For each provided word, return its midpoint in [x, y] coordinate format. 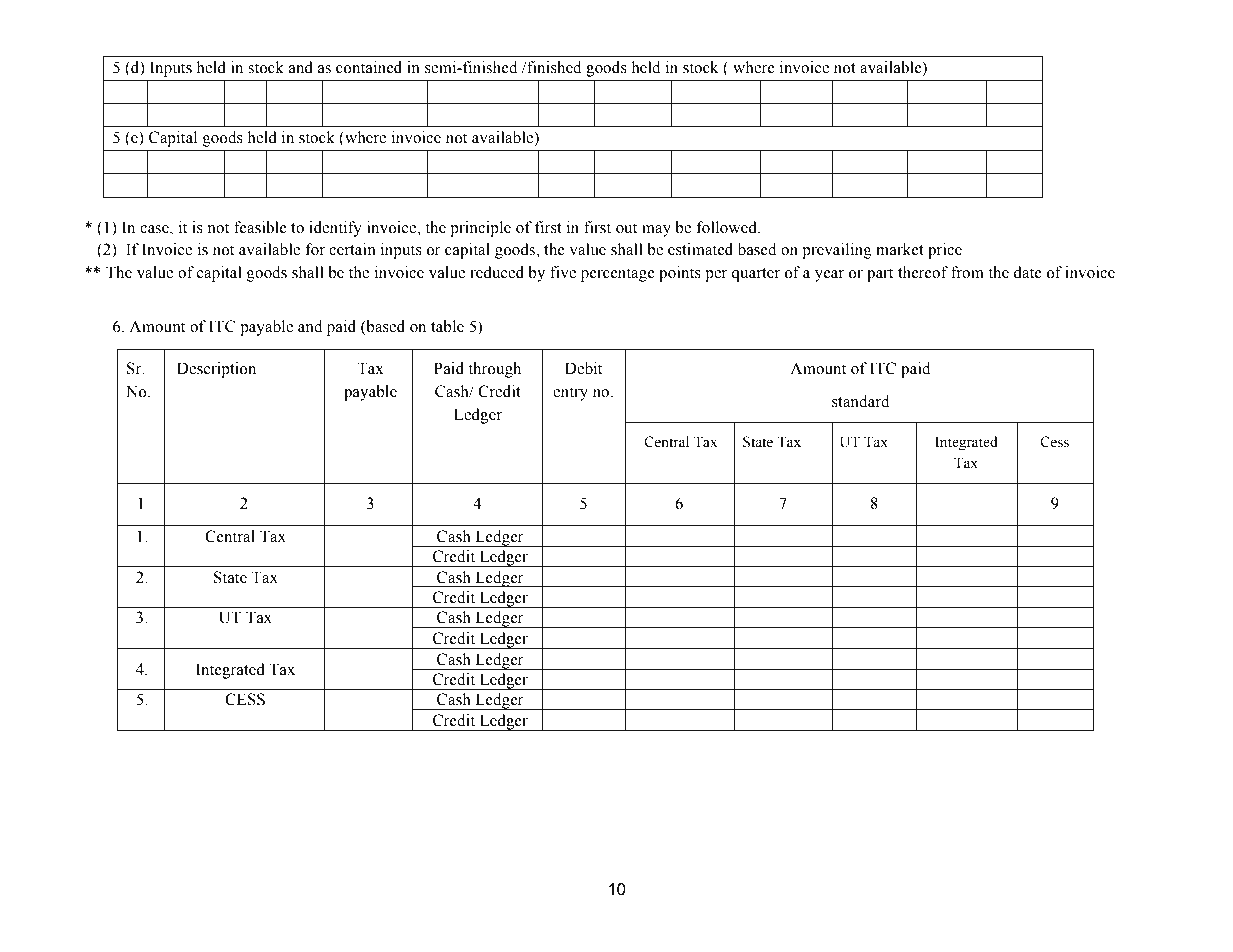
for [315, 249]
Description [216, 370]
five [563, 272]
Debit [583, 368]
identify [335, 229]
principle [480, 229]
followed [727, 227]
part [880, 275]
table [447, 326]
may [656, 231]
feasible [260, 227]
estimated [700, 249]
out [626, 228]
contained [369, 67]
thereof [923, 272]
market [900, 249]
